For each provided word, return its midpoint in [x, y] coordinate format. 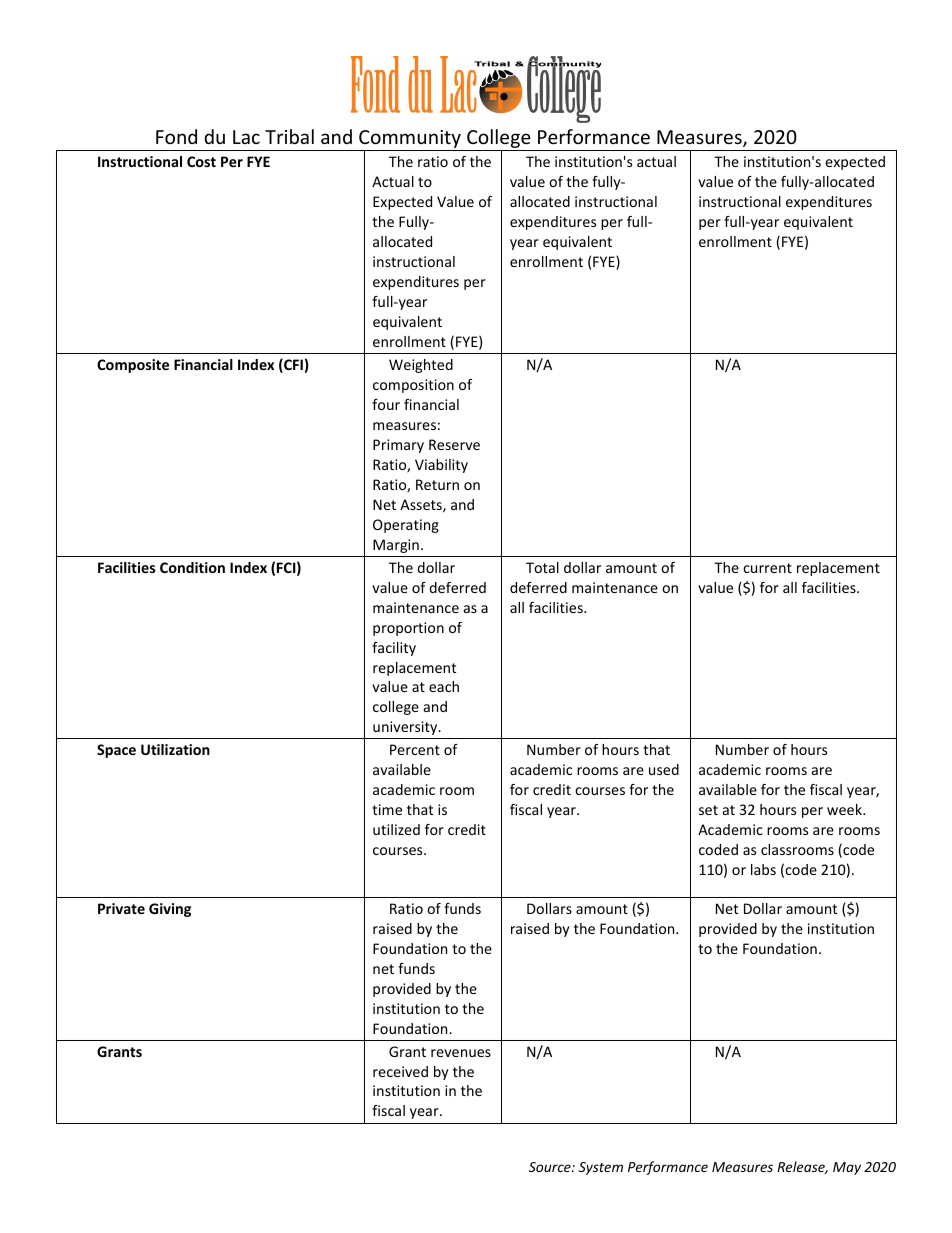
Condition [192, 567]
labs [763, 869]
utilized [396, 829]
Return [437, 484]
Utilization [175, 749]
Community [410, 140]
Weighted [421, 366]
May [847, 1168]
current [767, 568]
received [400, 1071]
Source [551, 1167]
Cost [201, 161]
